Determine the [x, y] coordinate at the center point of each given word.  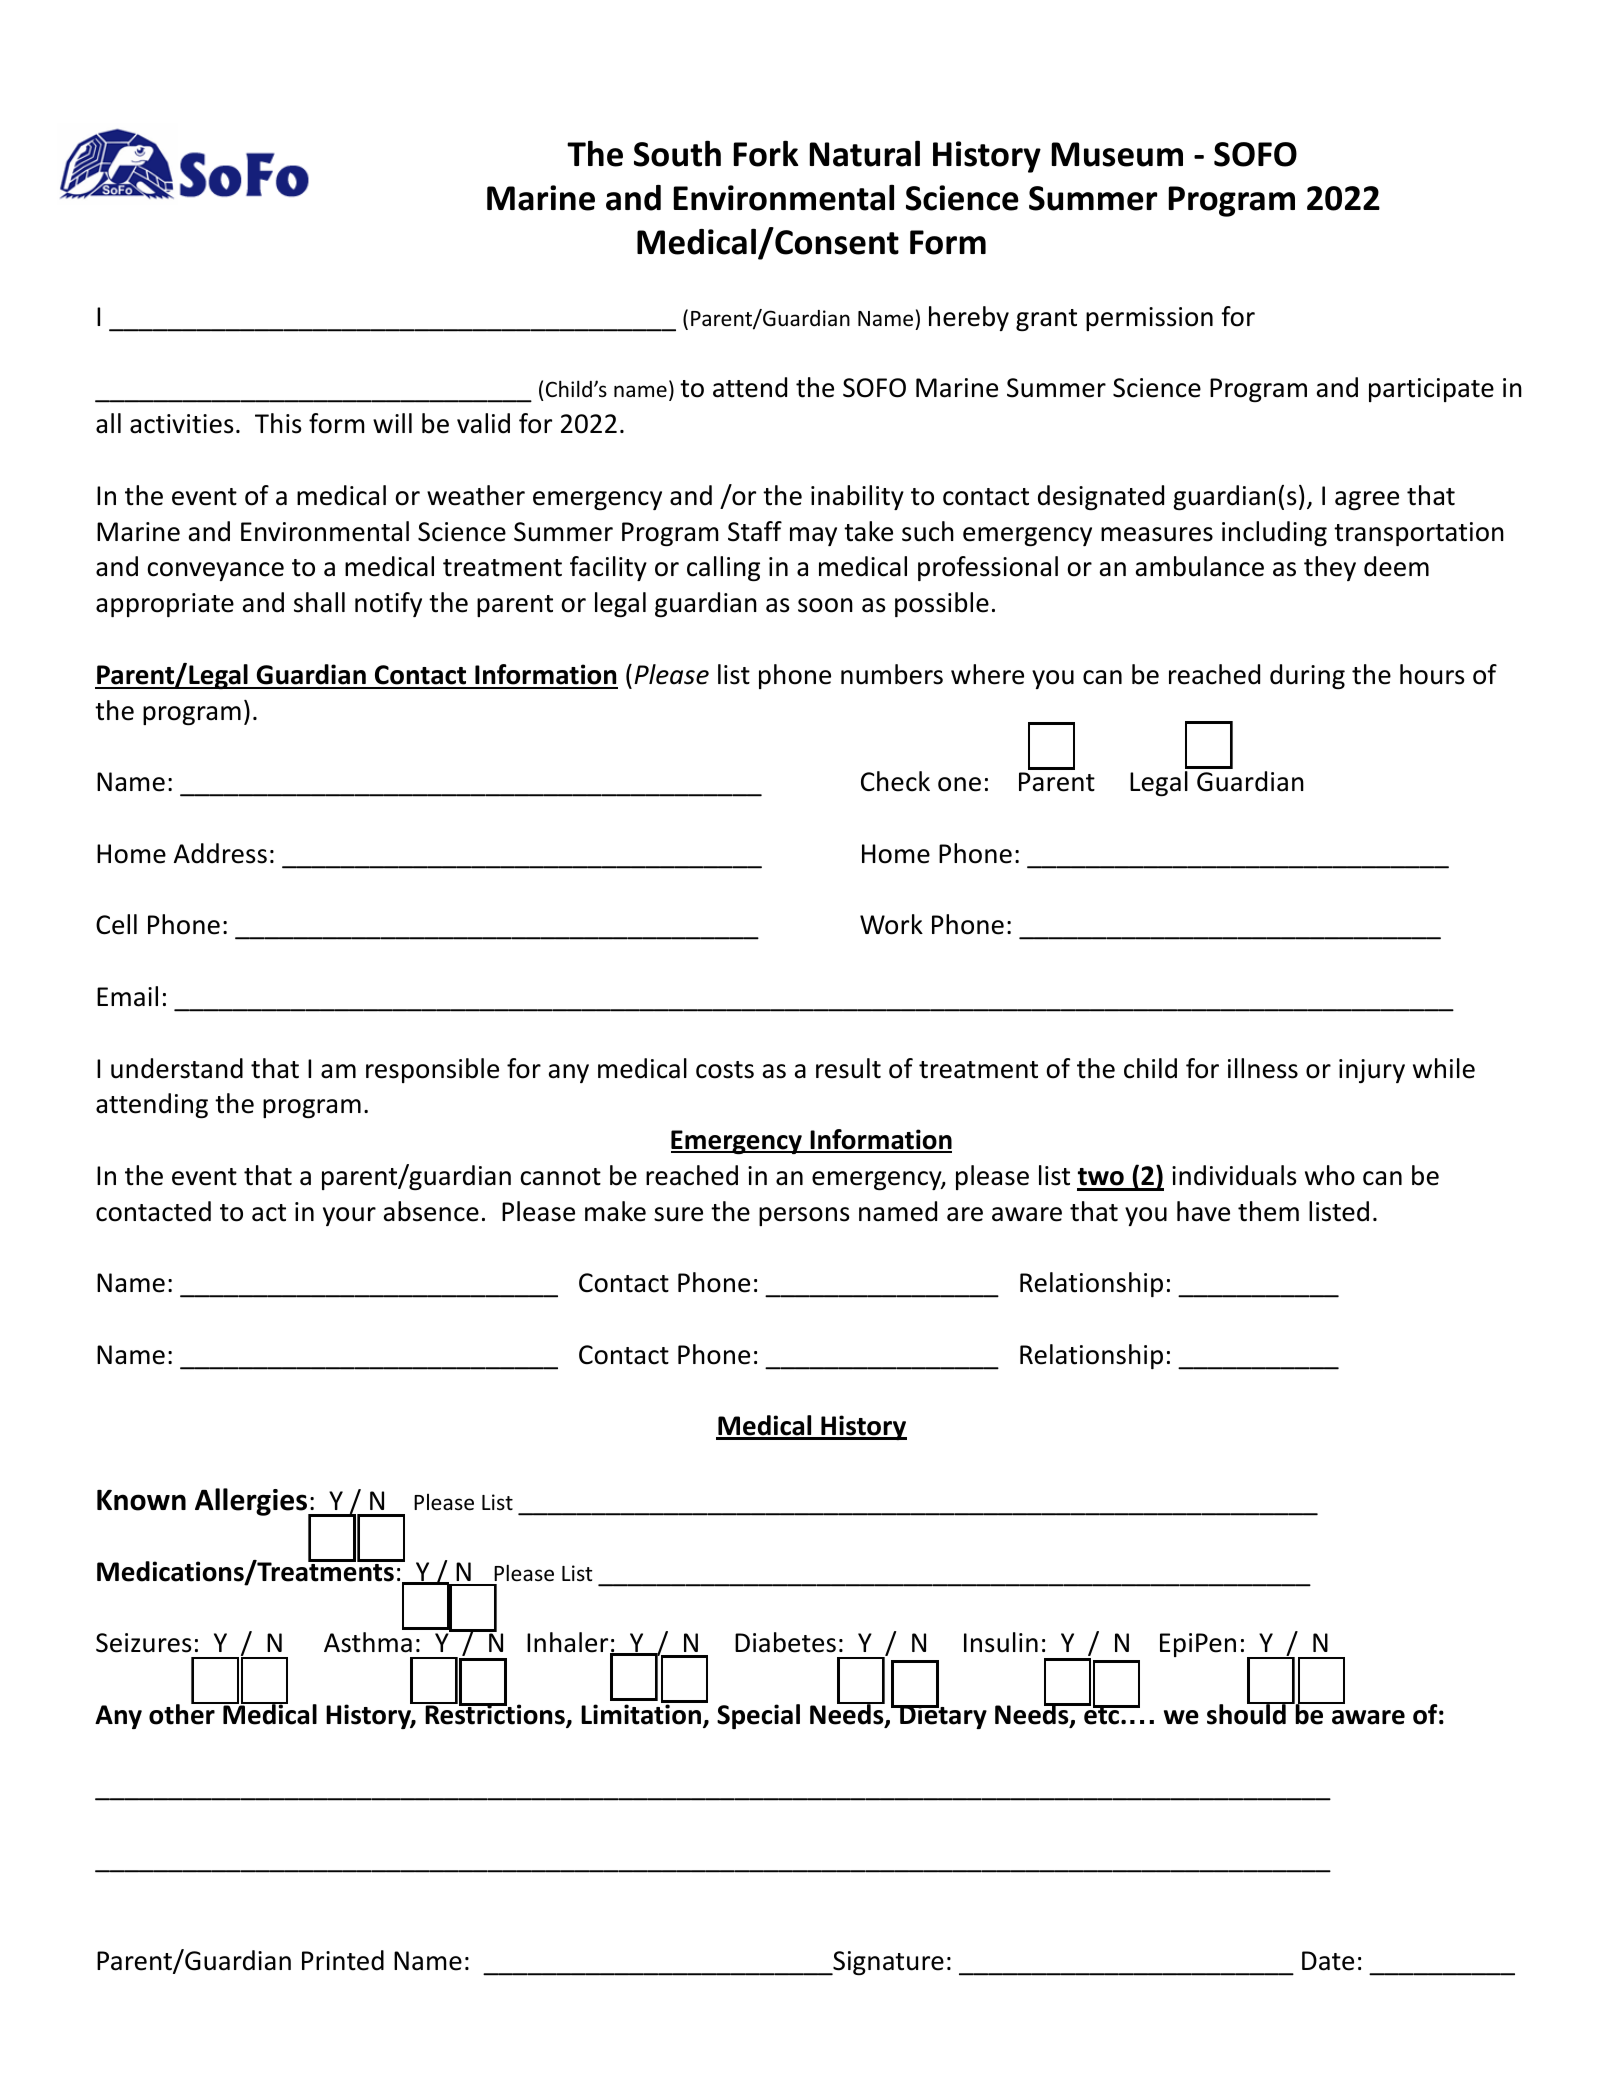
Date [1328, 1961]
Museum [1117, 154]
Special [758, 1716]
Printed [343, 1960]
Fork [766, 153]
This [278, 423]
